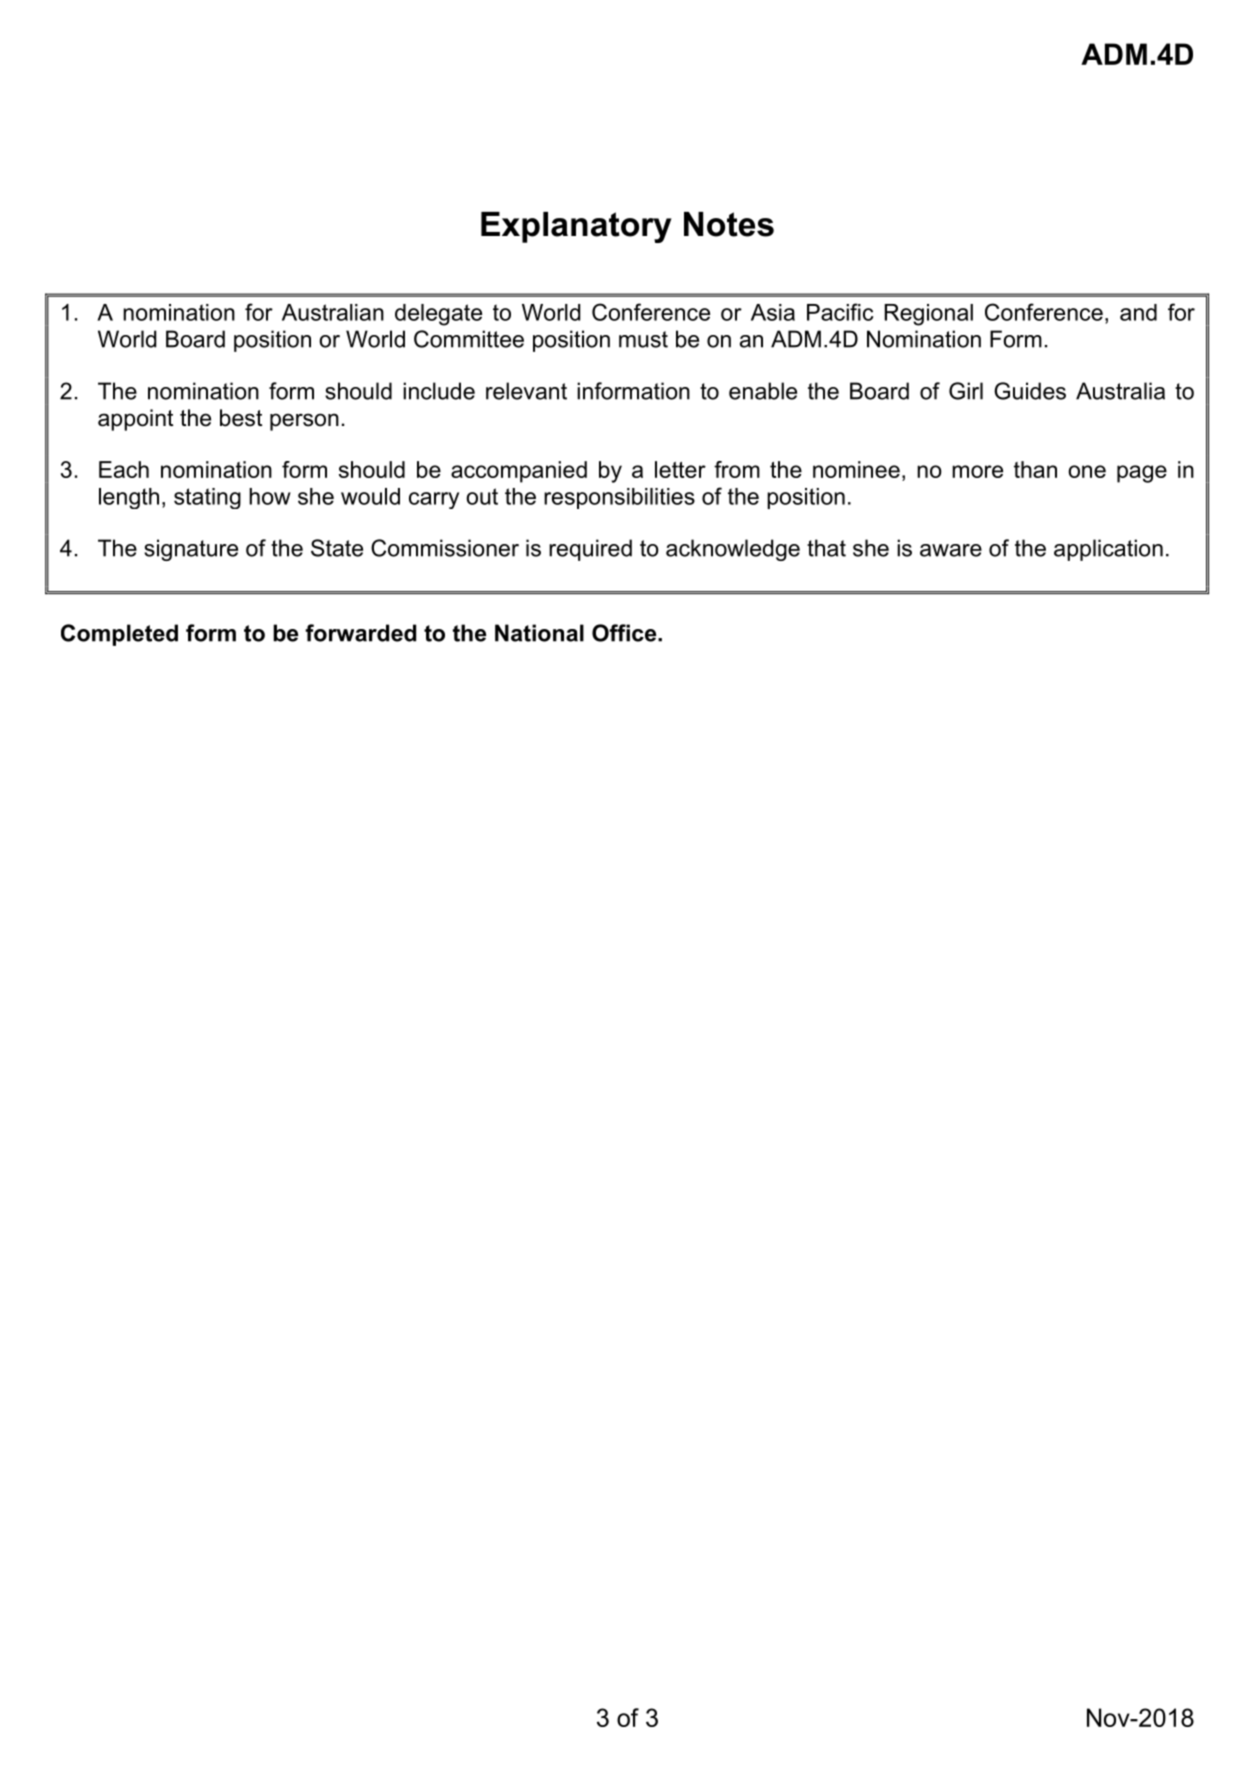 This screenshot has height=1774, width=1254. I want to click on forwarded, so click(360, 633).
